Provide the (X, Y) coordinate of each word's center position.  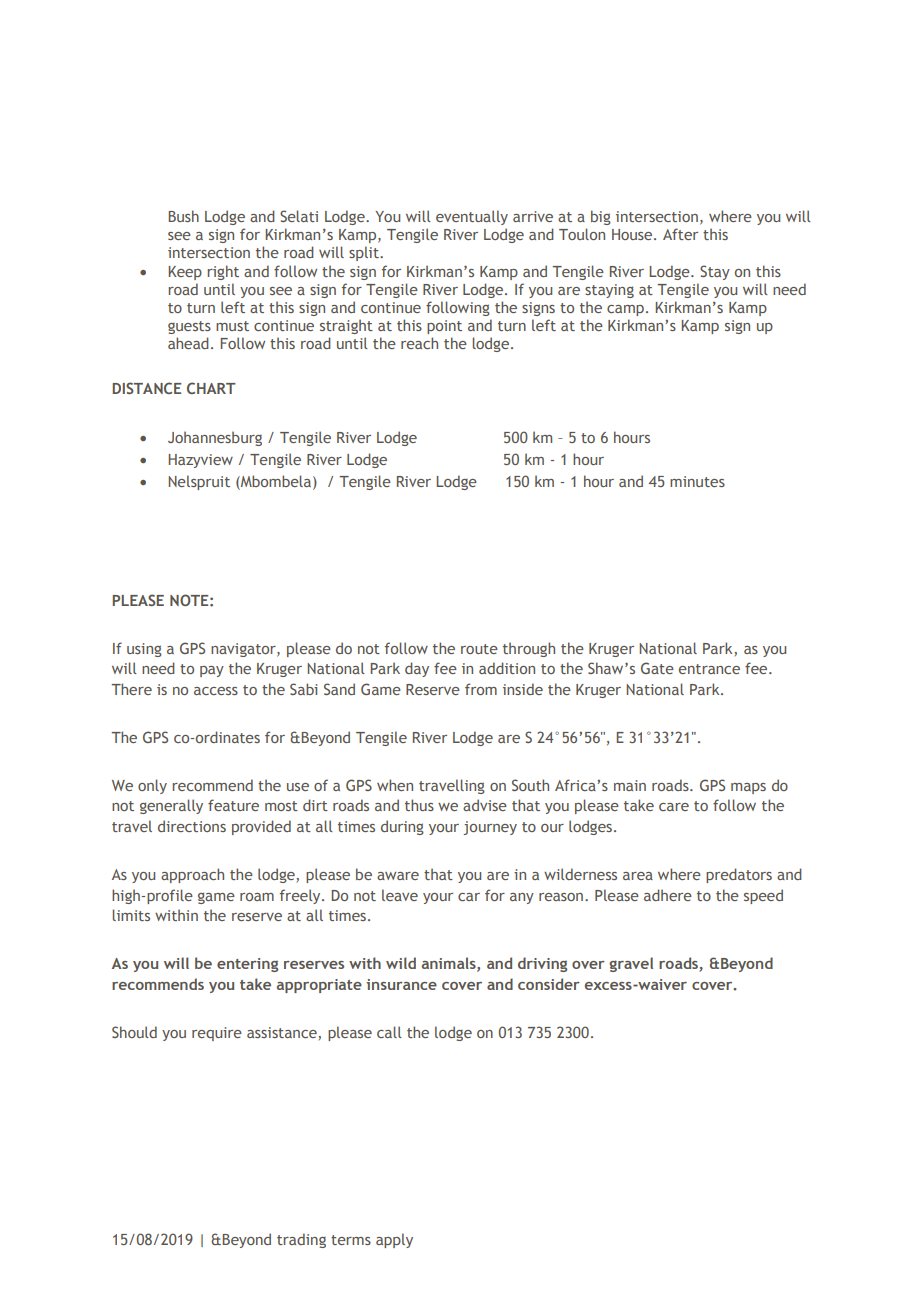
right (223, 272)
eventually (472, 217)
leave (400, 895)
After (680, 234)
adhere (668, 895)
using (144, 650)
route (479, 649)
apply (394, 1240)
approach (192, 875)
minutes (697, 481)
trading (301, 1240)
